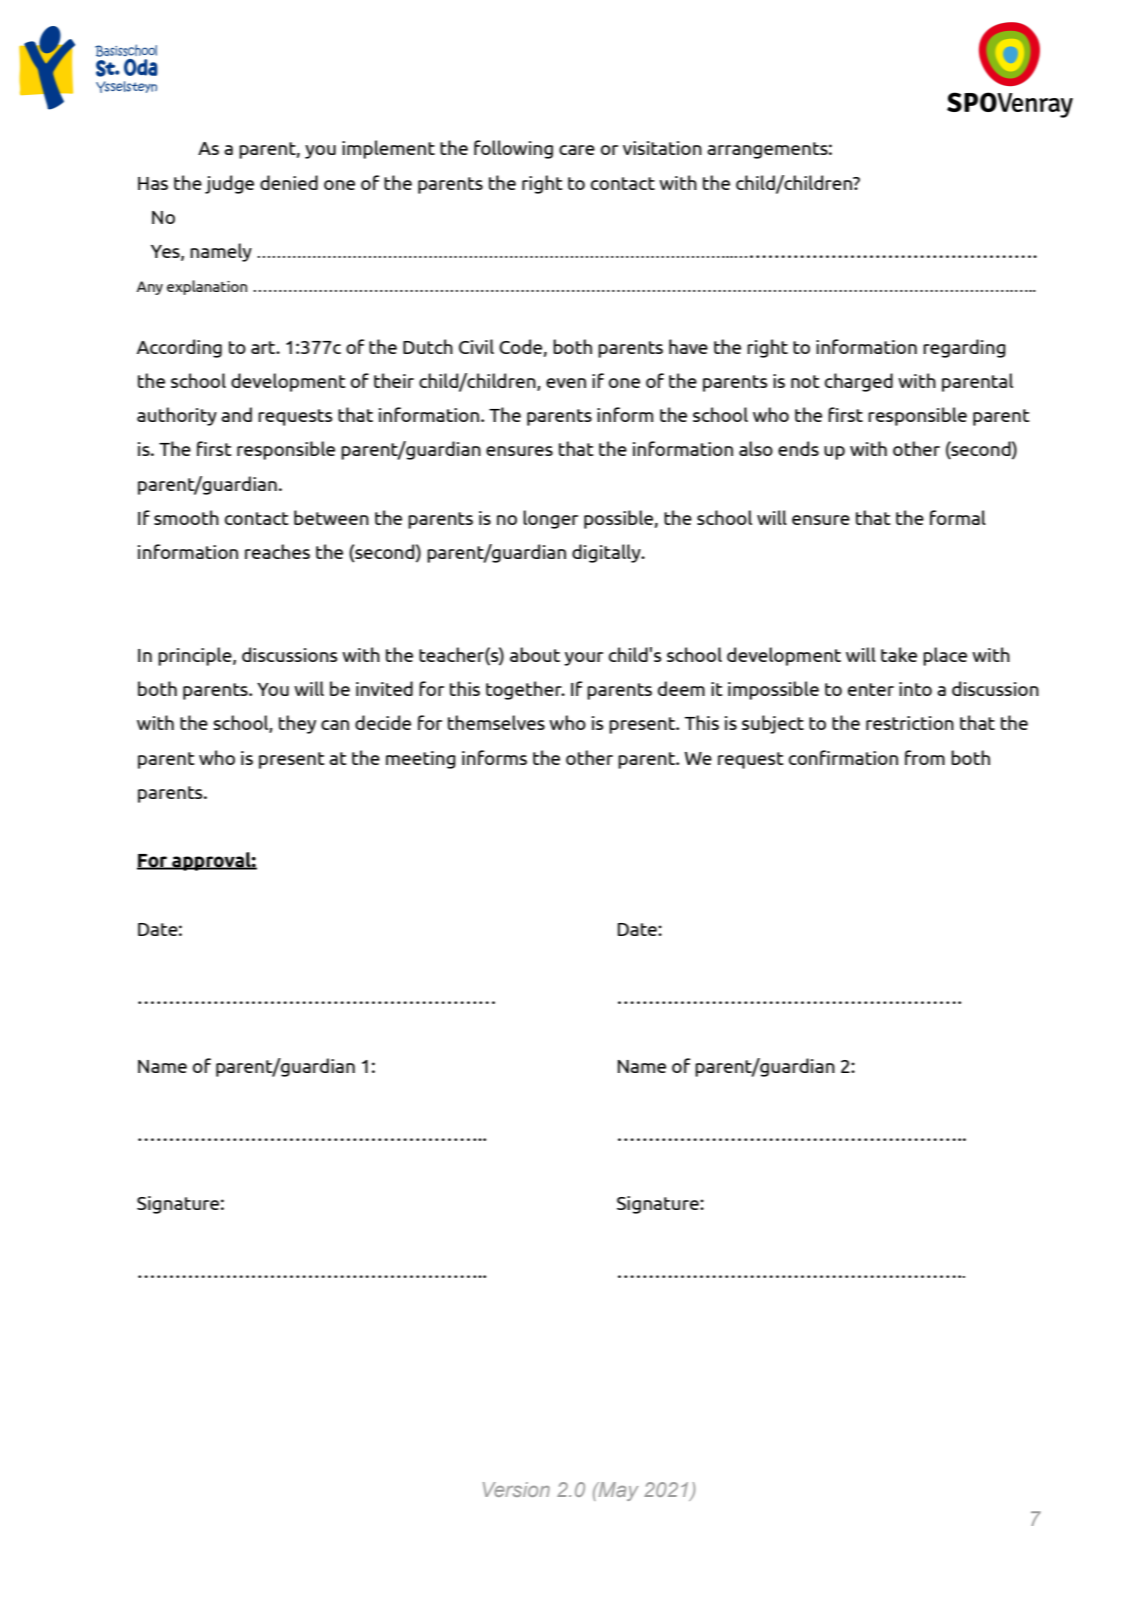 This screenshot has width=1134, height=1602. What do you see at coordinates (577, 150) in the screenshot?
I see `care` at bounding box center [577, 150].
